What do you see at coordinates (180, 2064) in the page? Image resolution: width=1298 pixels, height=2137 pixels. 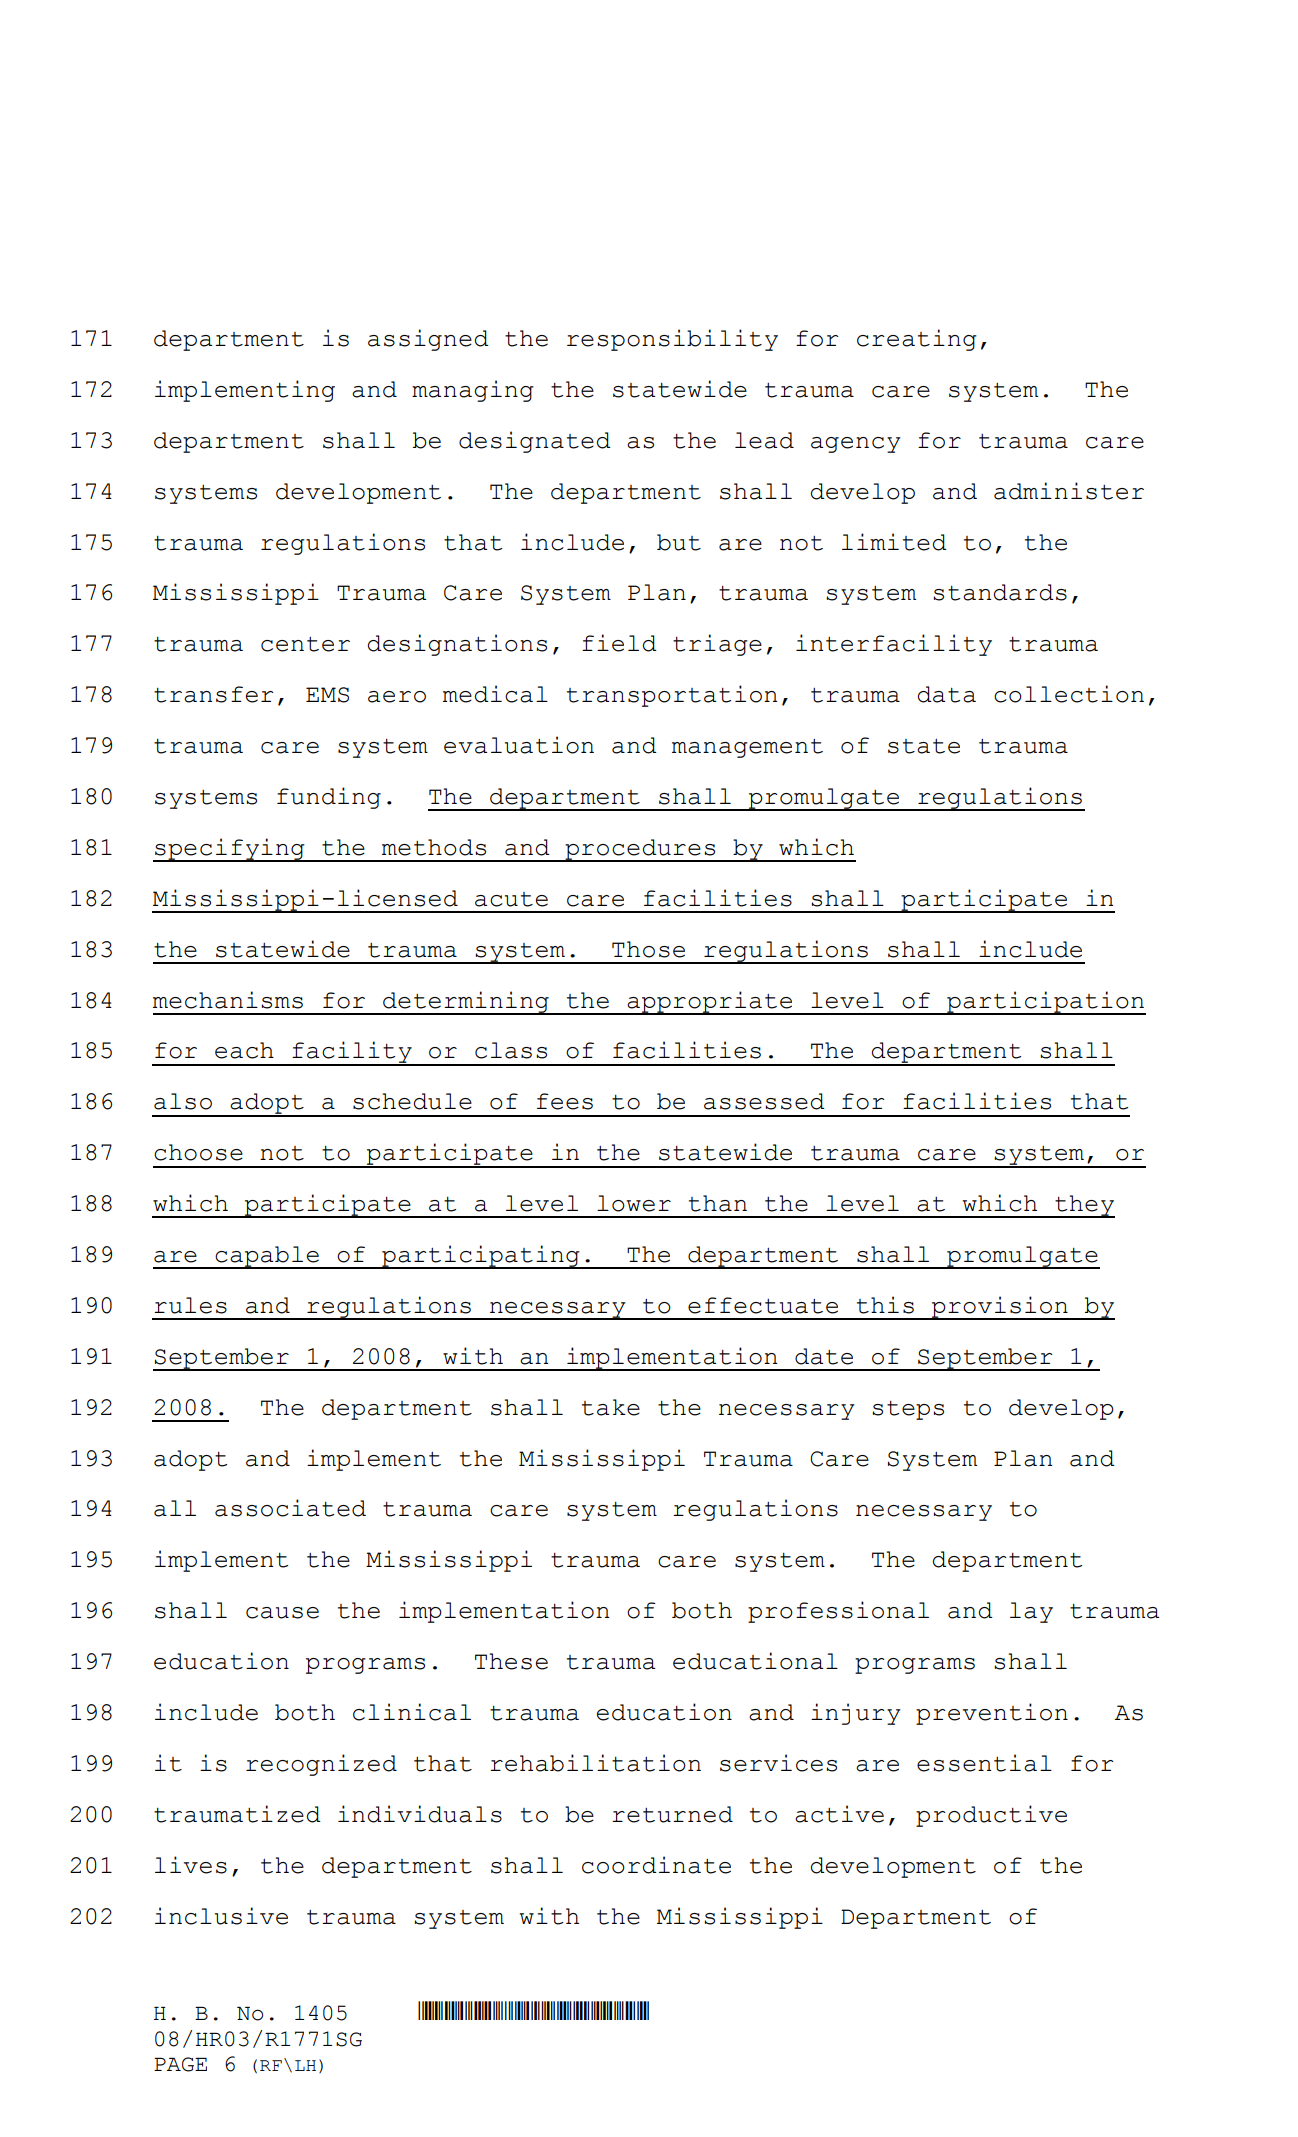 I see `PAGE` at bounding box center [180, 2064].
